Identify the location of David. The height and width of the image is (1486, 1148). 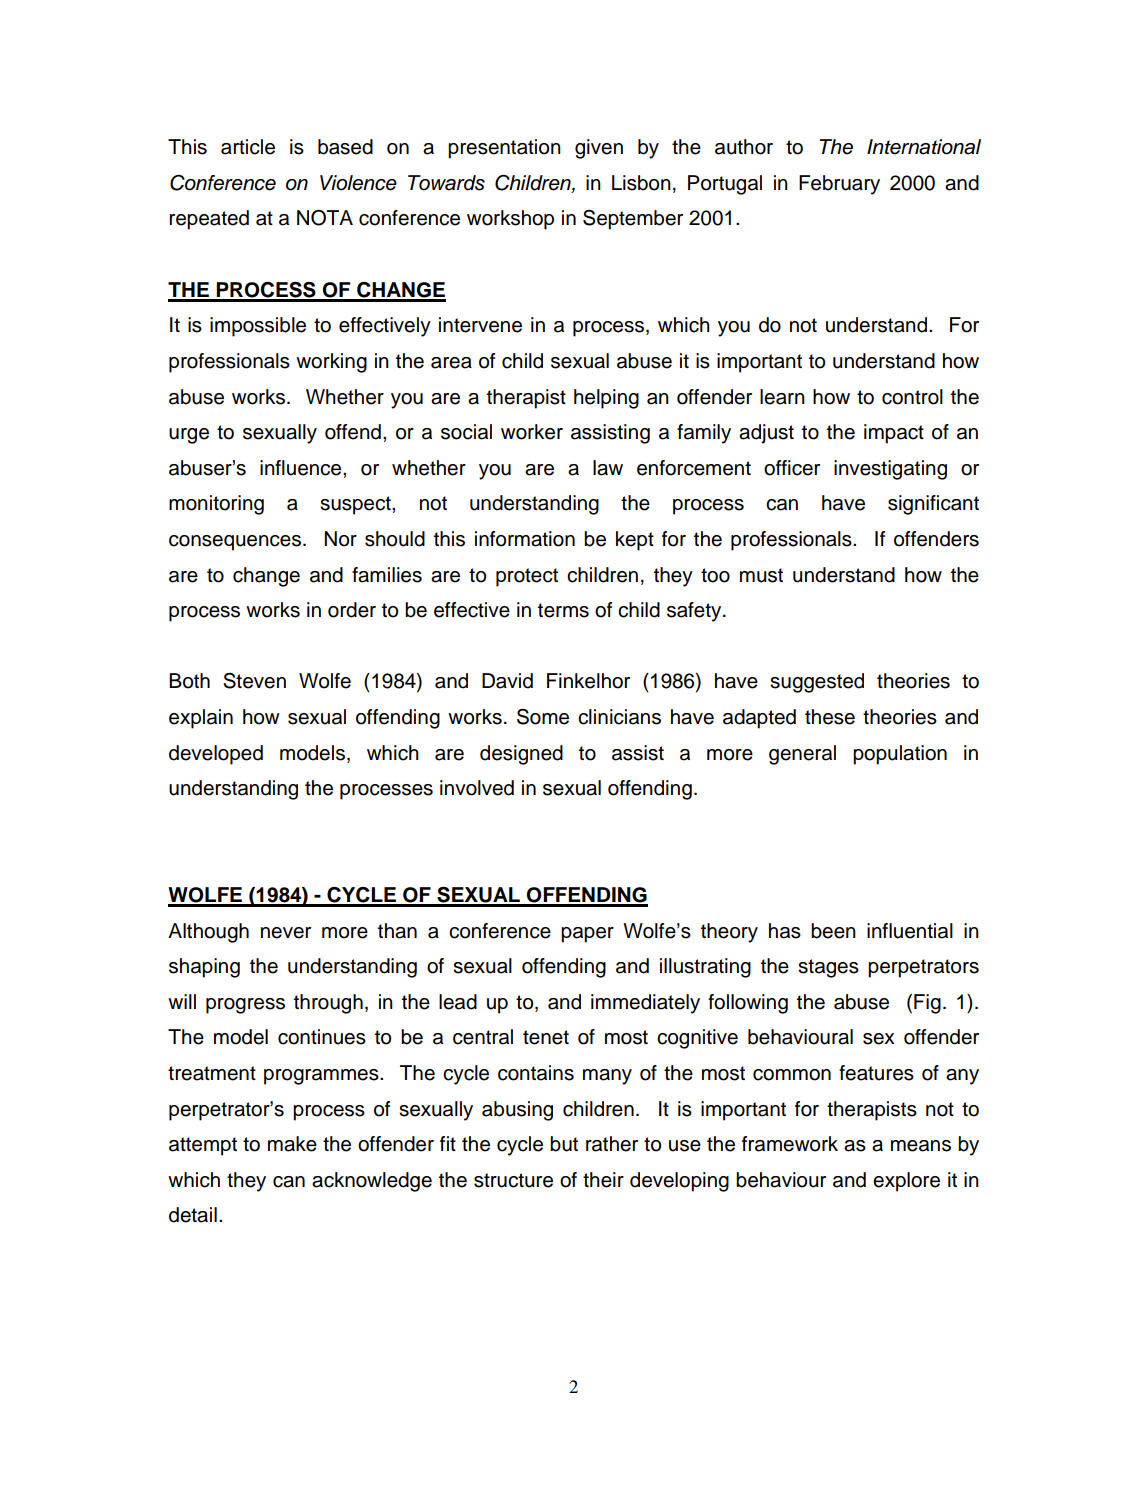
(507, 681).
